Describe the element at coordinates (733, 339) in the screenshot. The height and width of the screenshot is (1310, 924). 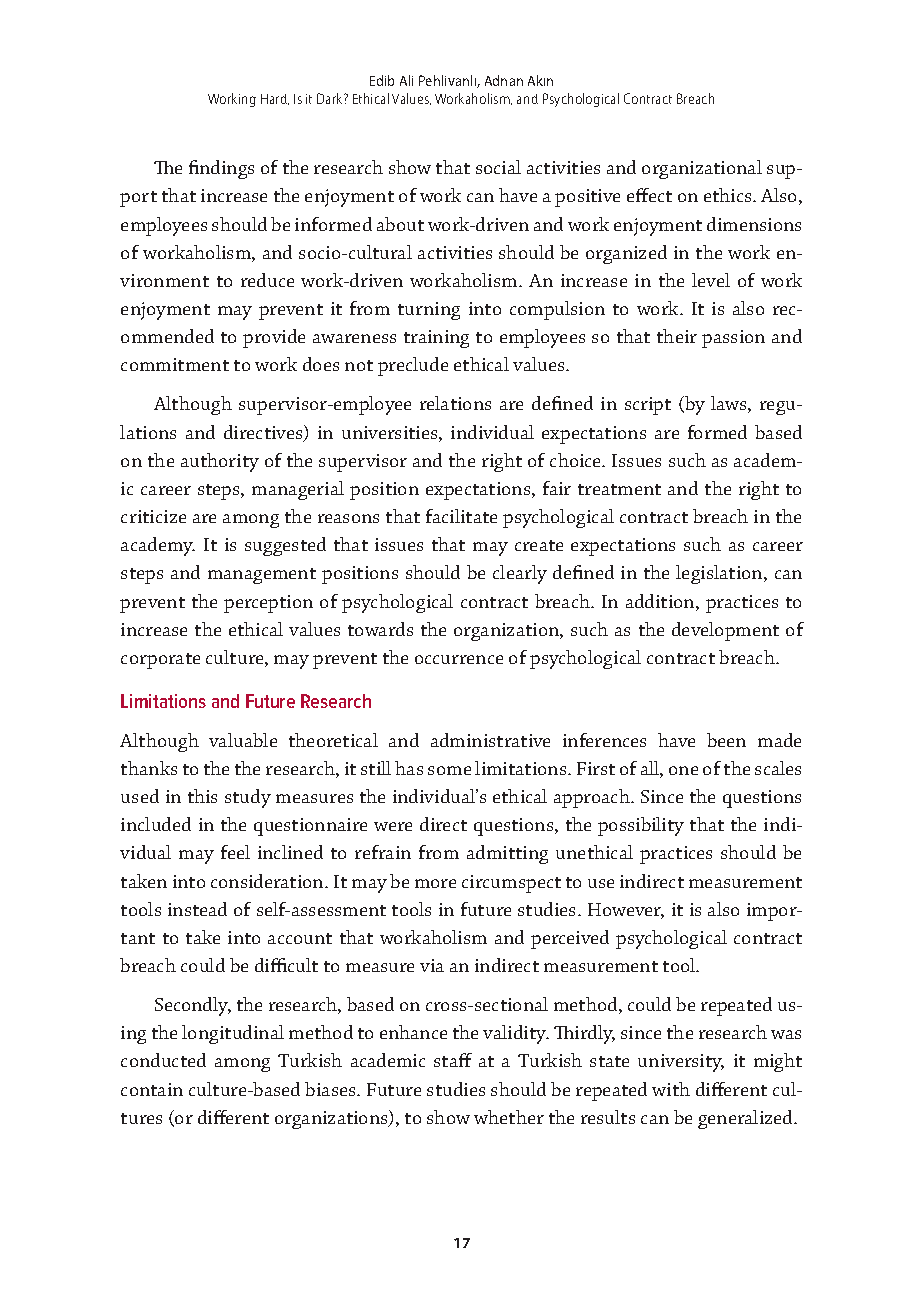
I see `passion` at that location.
